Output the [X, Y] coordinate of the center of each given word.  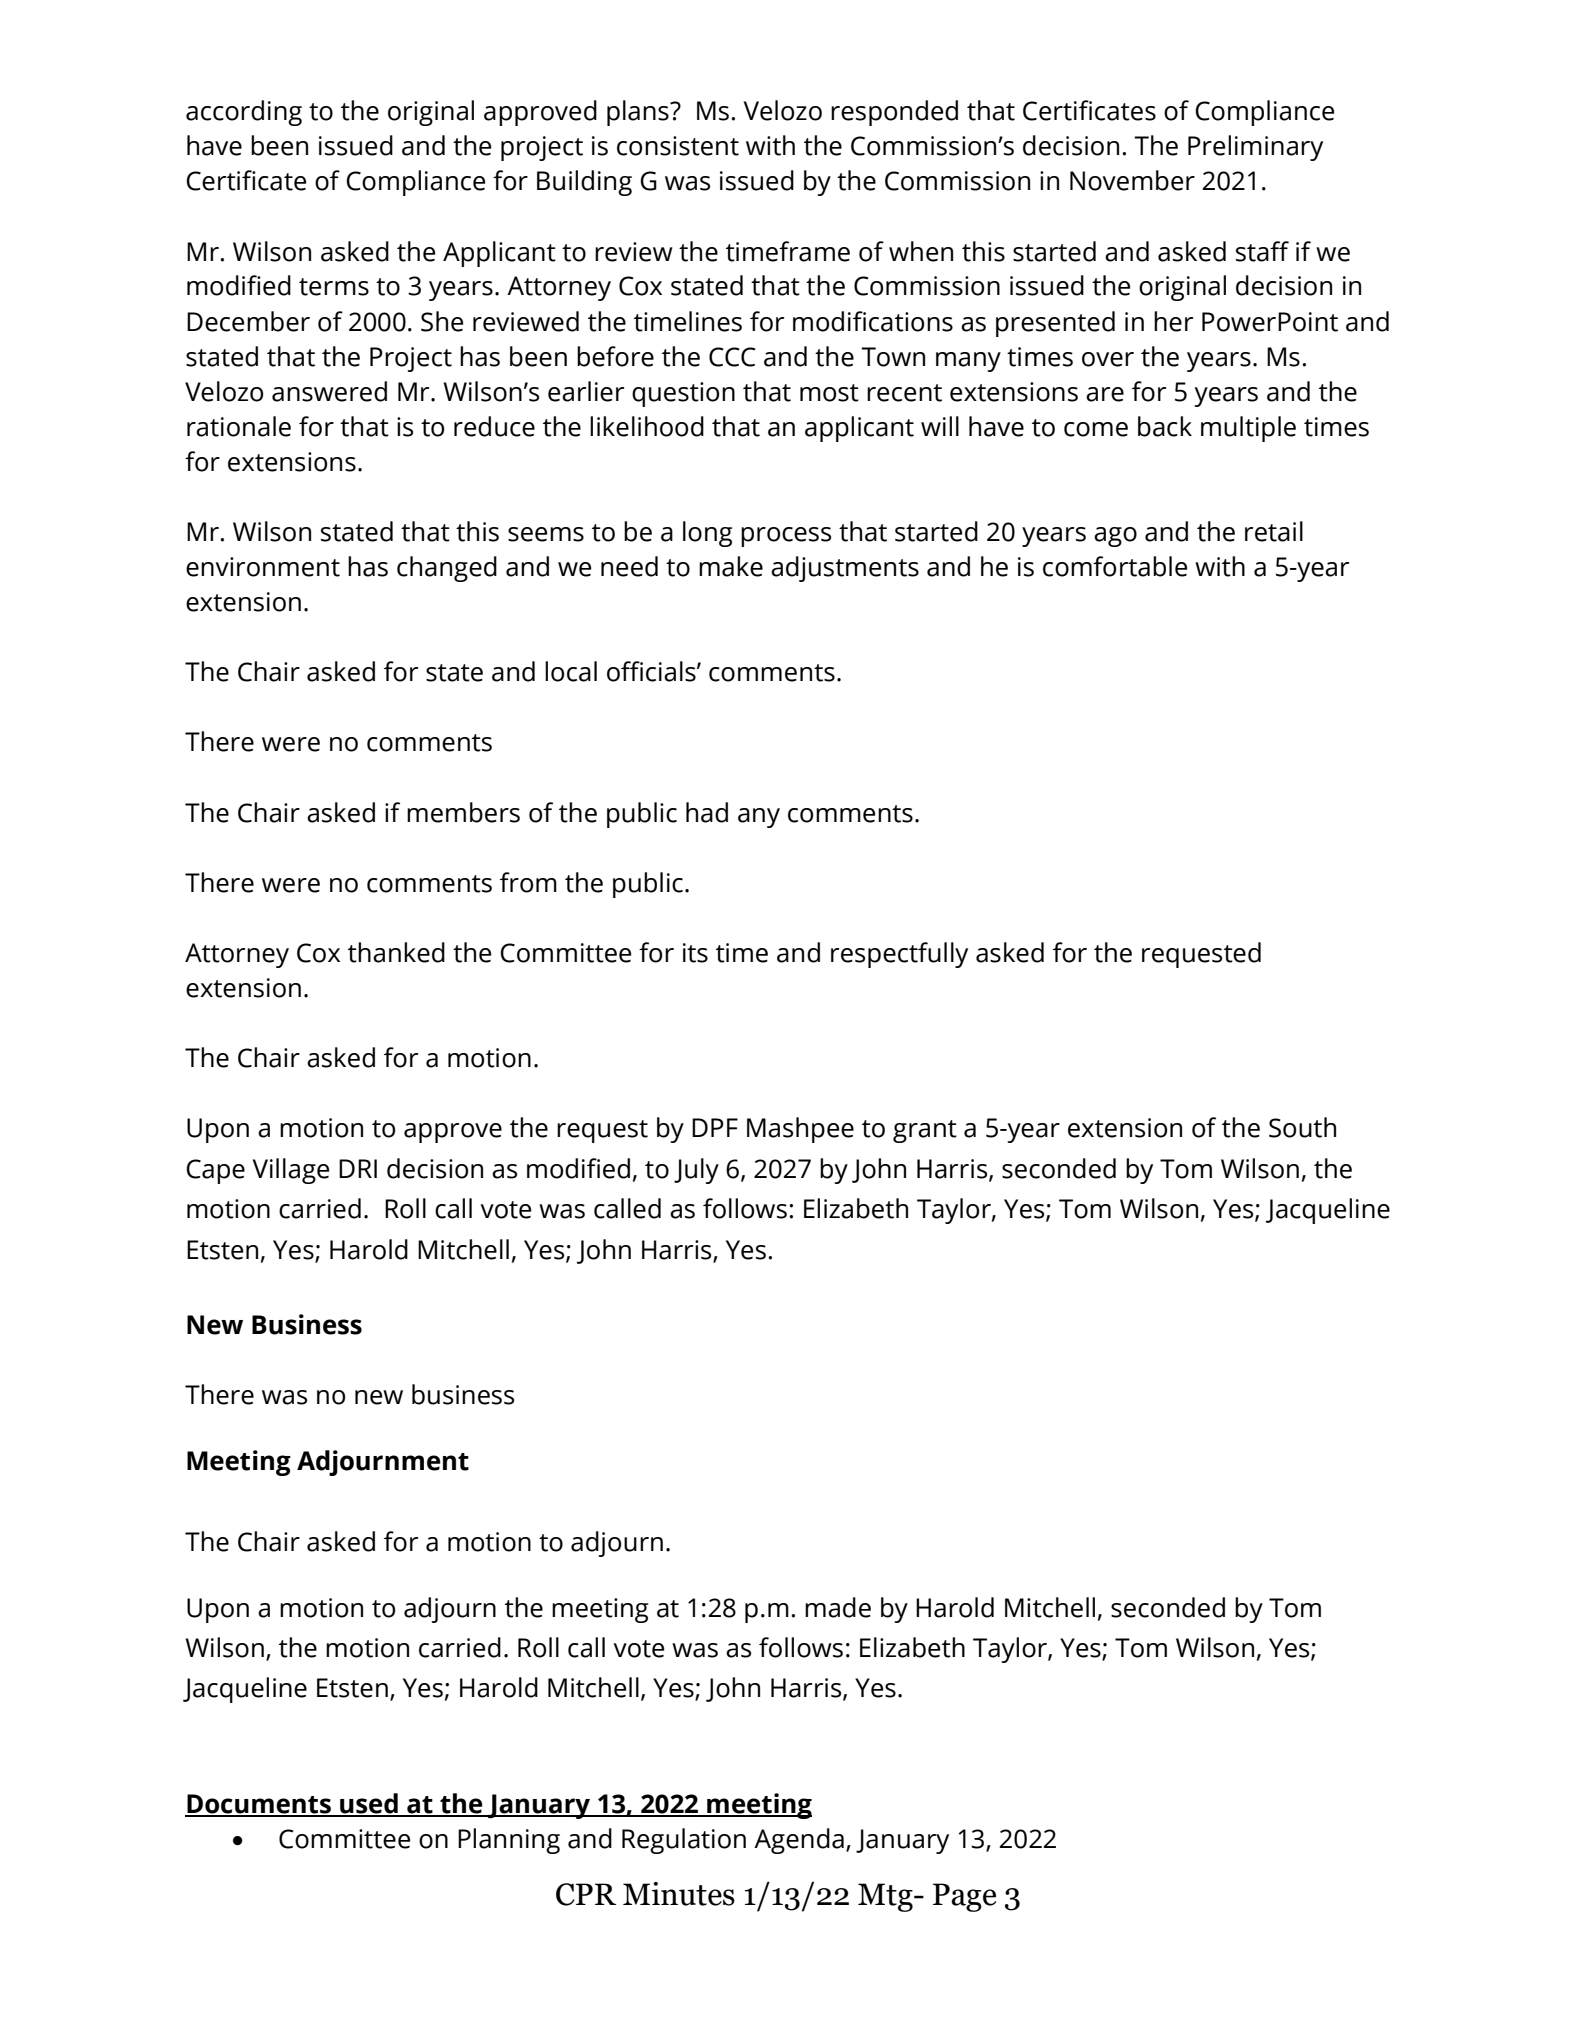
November [1132, 180]
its [695, 953]
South [1302, 1127]
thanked [396, 952]
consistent [678, 146]
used [369, 1804]
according [244, 113]
